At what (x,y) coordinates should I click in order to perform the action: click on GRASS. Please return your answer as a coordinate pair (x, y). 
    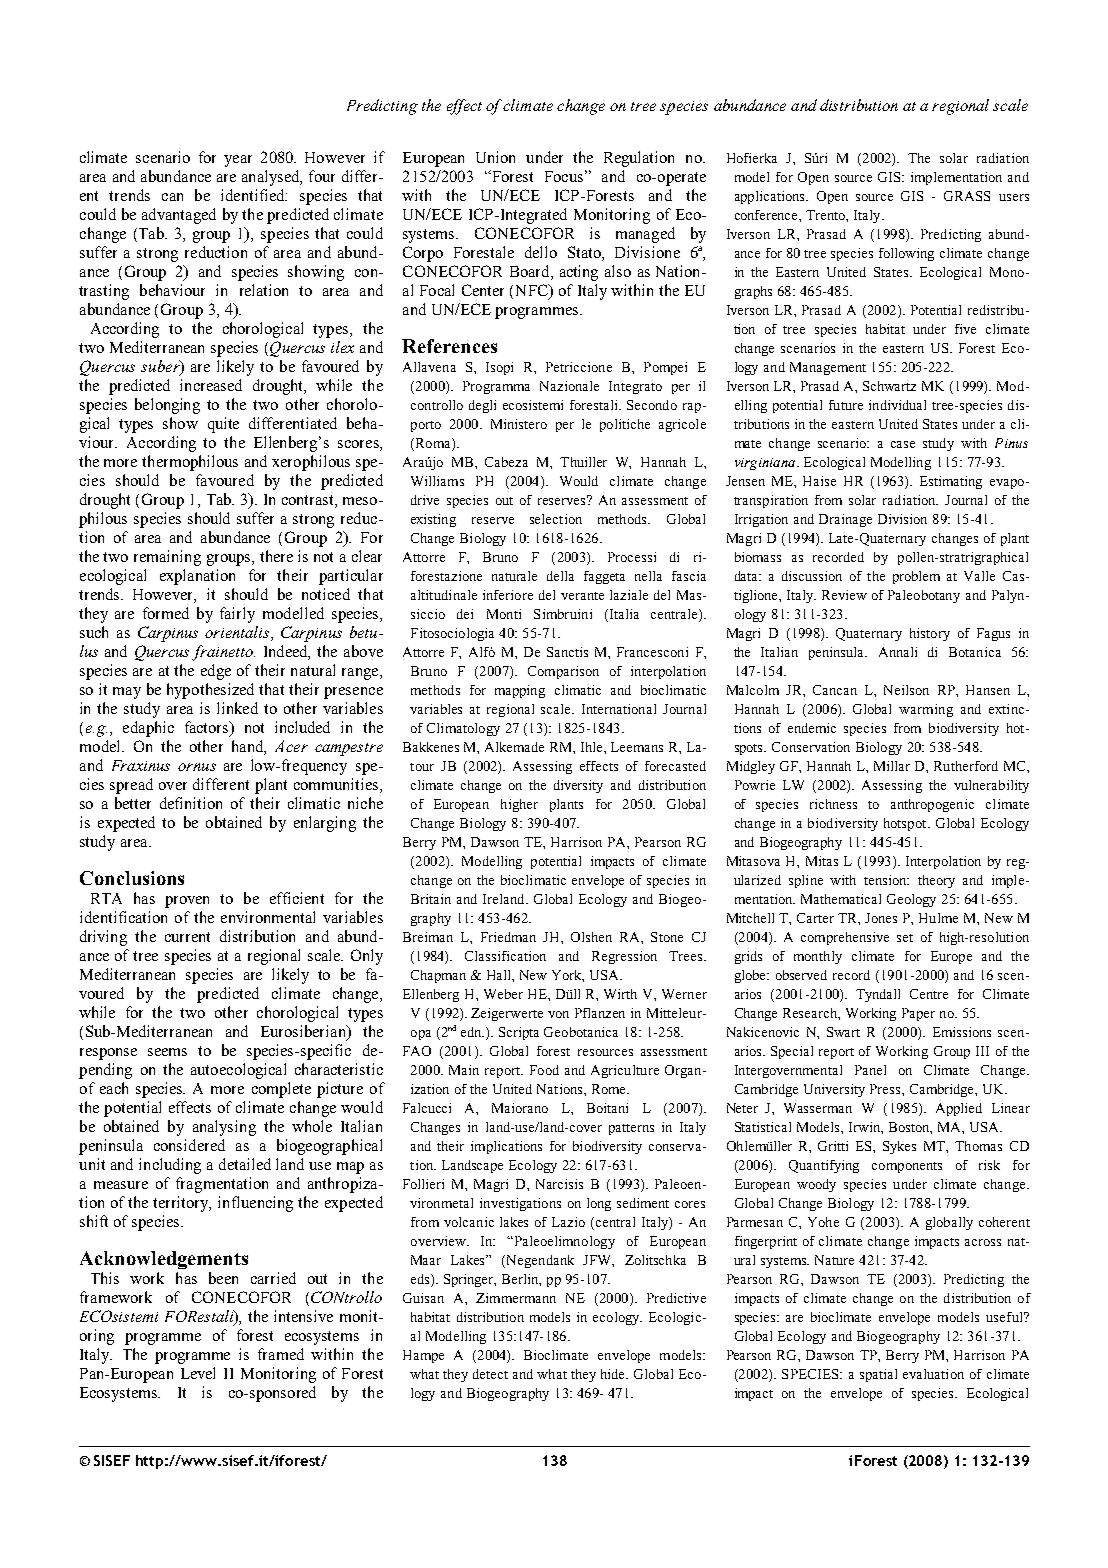
    Looking at the image, I should click on (967, 196).
